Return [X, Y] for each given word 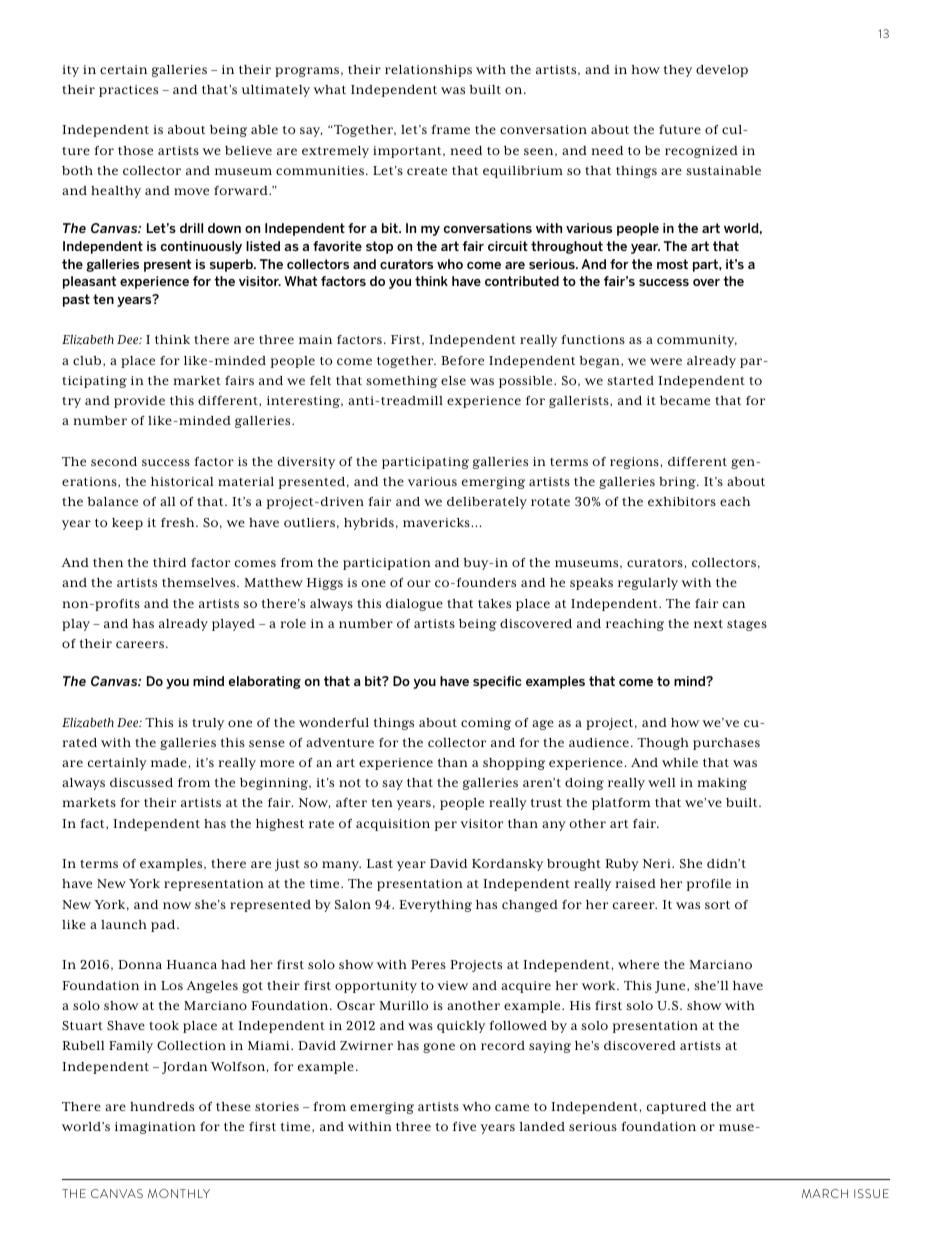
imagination [155, 1128]
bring [678, 483]
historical [182, 481]
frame [450, 129]
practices [128, 91]
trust [546, 803]
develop [722, 71]
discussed [141, 782]
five [464, 1126]
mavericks [436, 522]
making [722, 784]
